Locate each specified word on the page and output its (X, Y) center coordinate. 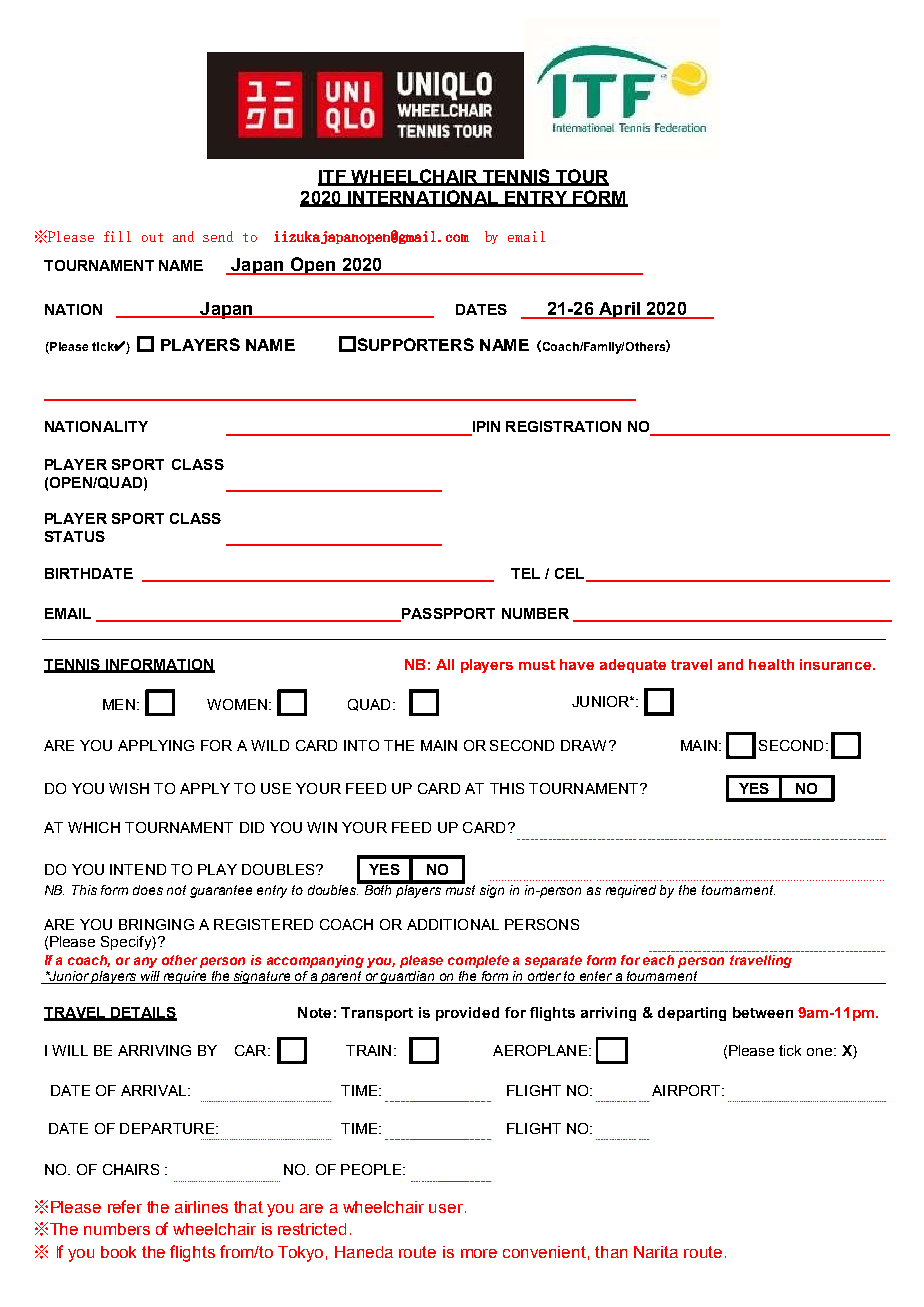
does (148, 890)
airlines (201, 1207)
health (771, 664)
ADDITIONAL (453, 924)
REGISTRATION (563, 426)
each (658, 960)
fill (117, 236)
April (619, 310)
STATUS (75, 536)
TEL (525, 573)
